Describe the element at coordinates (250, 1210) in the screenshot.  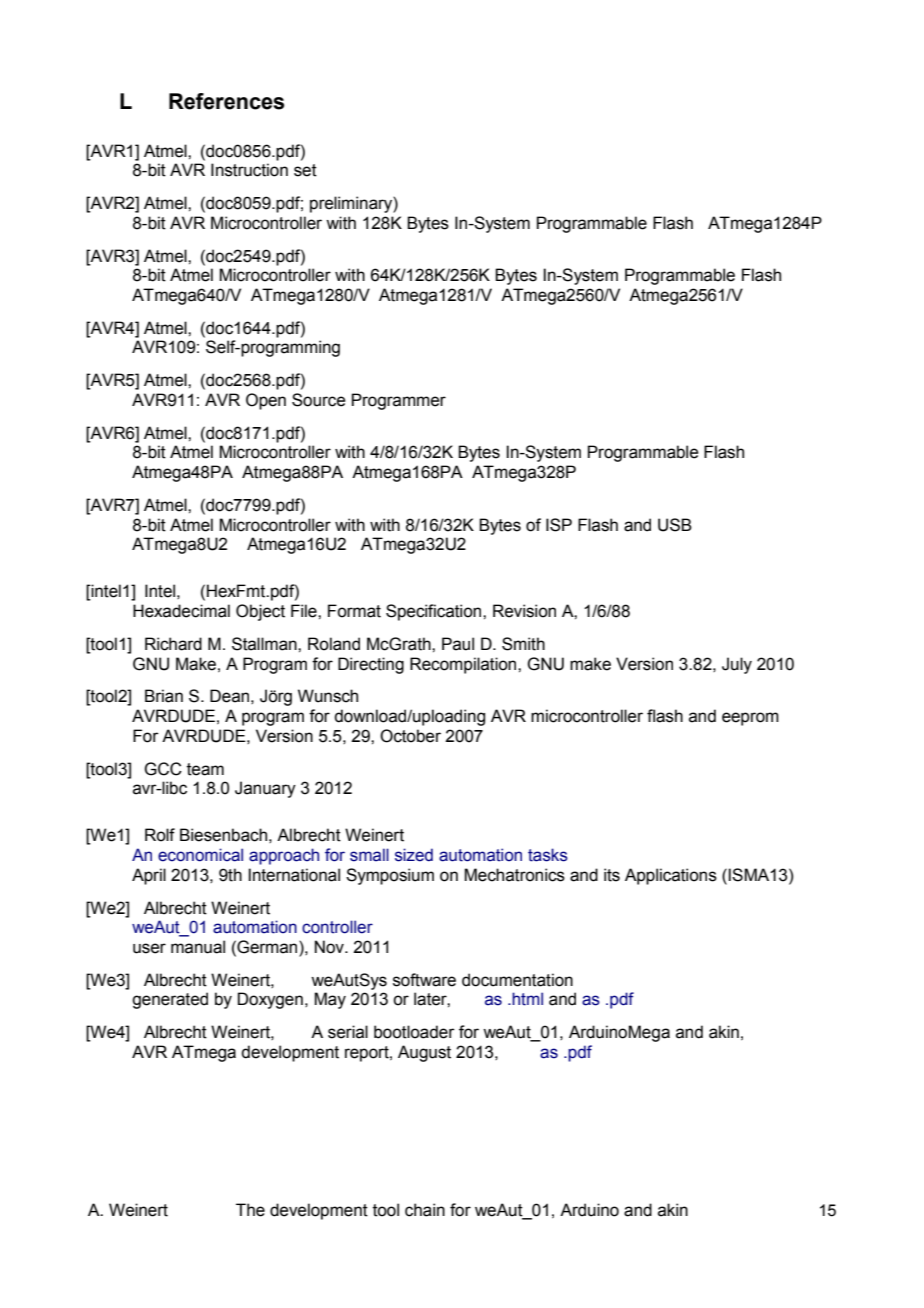
I see `The` at that location.
